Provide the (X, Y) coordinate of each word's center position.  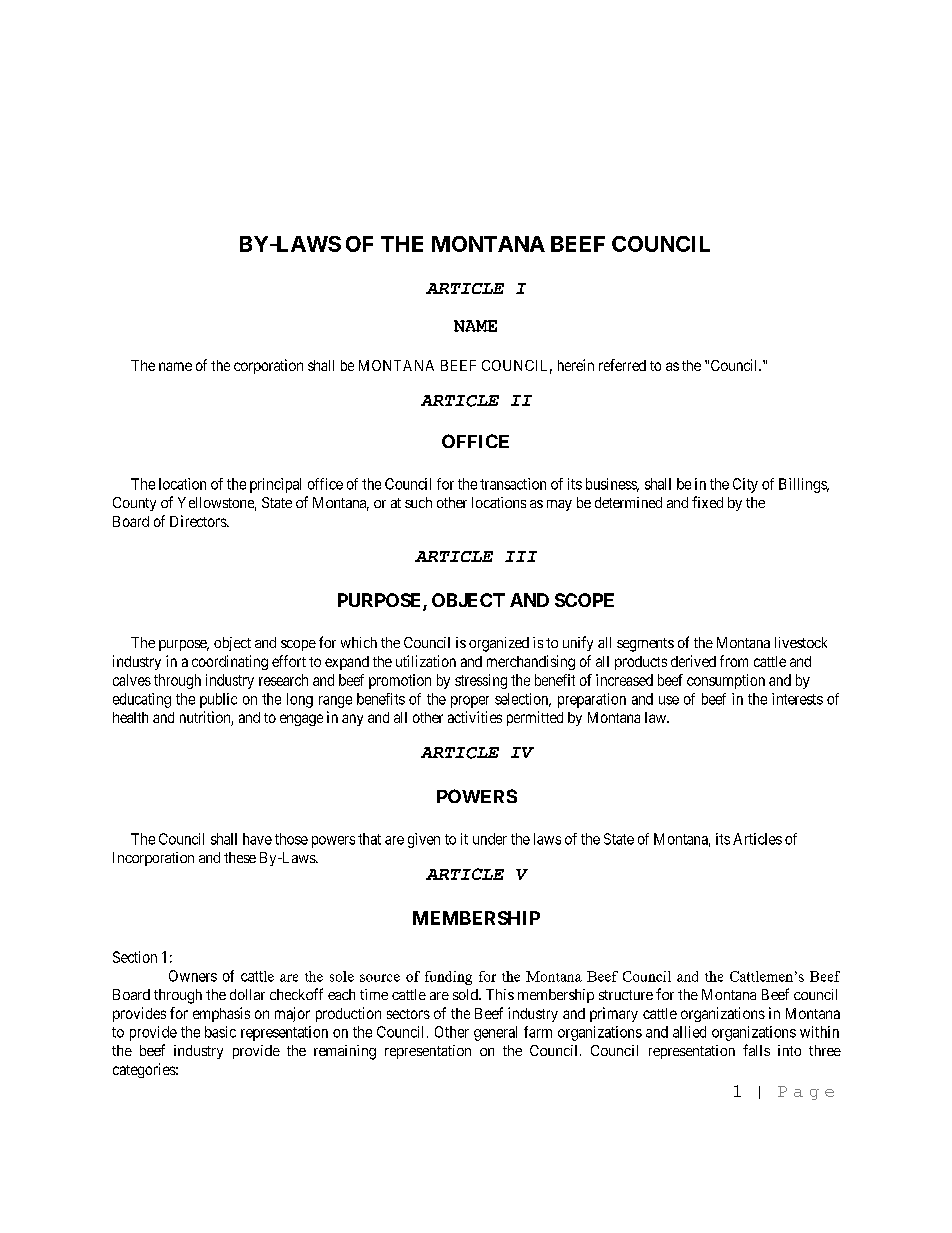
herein (576, 365)
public (218, 700)
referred (622, 365)
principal (275, 485)
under (490, 839)
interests (797, 699)
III (521, 556)
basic (220, 1032)
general (495, 1033)
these (240, 857)
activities (475, 717)
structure (626, 995)
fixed (707, 502)
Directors (199, 521)
